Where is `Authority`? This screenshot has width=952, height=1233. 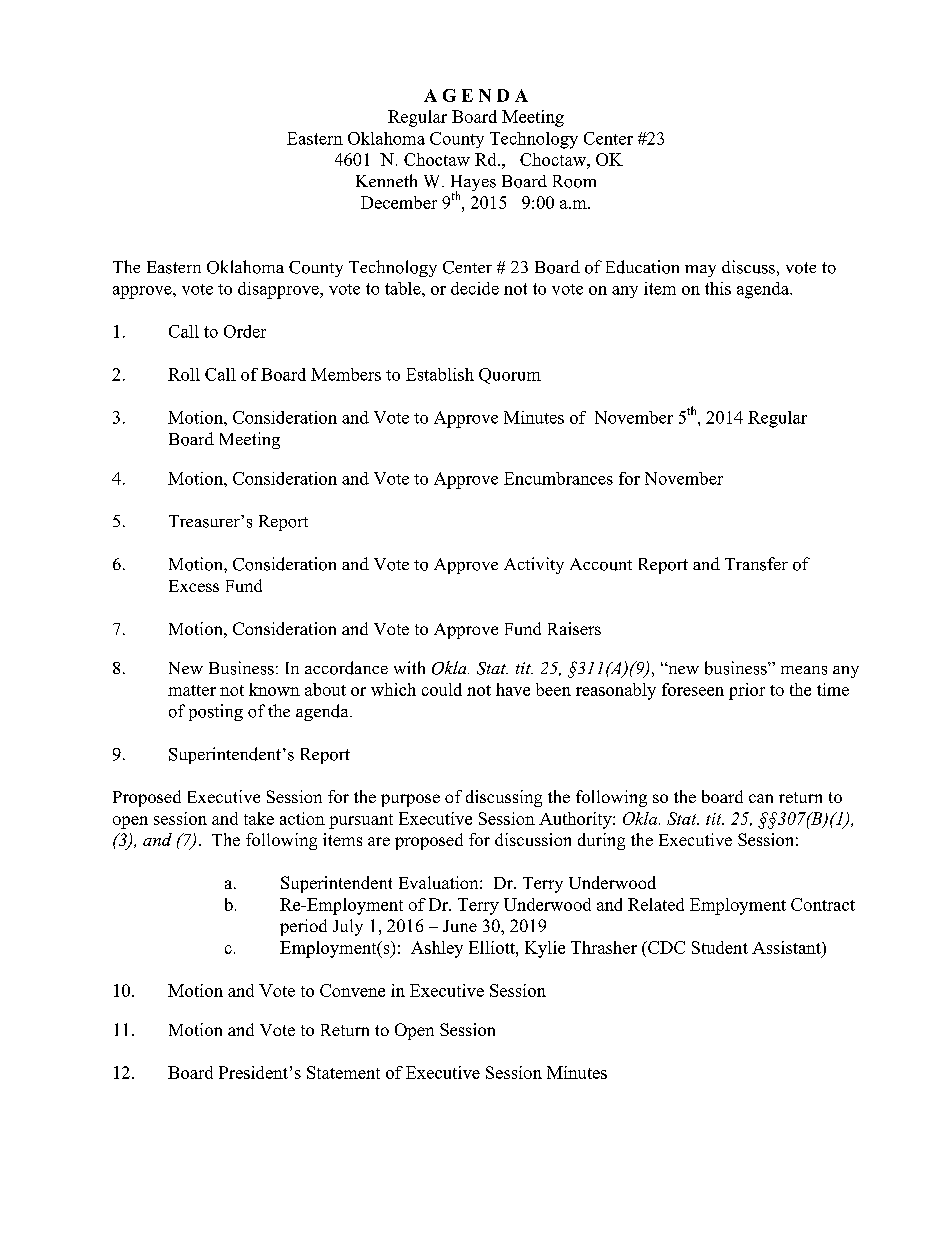
Authority is located at coordinates (576, 820).
